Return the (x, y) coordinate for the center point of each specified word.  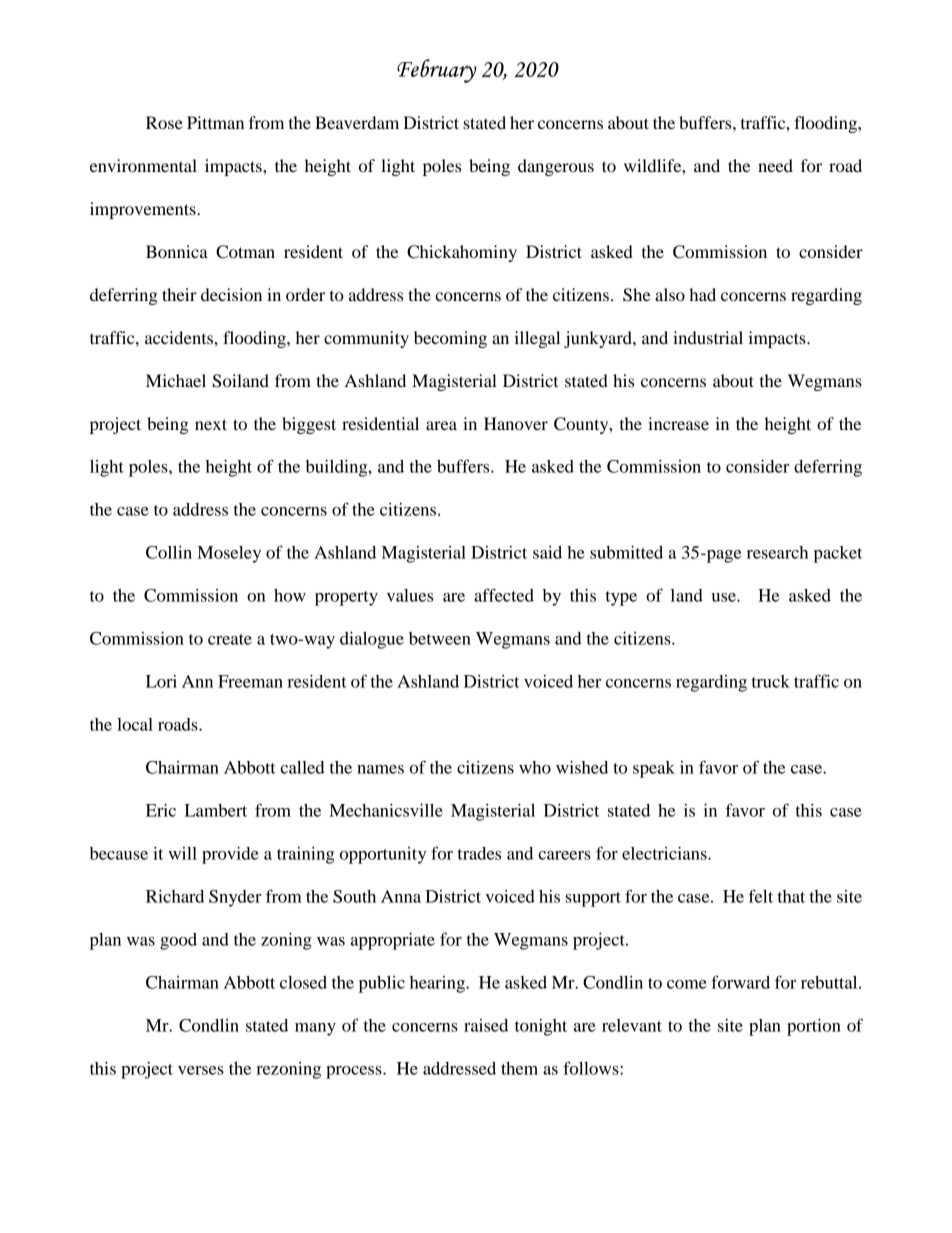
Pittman (215, 122)
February (436, 71)
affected (504, 595)
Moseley (229, 554)
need (775, 165)
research (777, 552)
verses (201, 1070)
